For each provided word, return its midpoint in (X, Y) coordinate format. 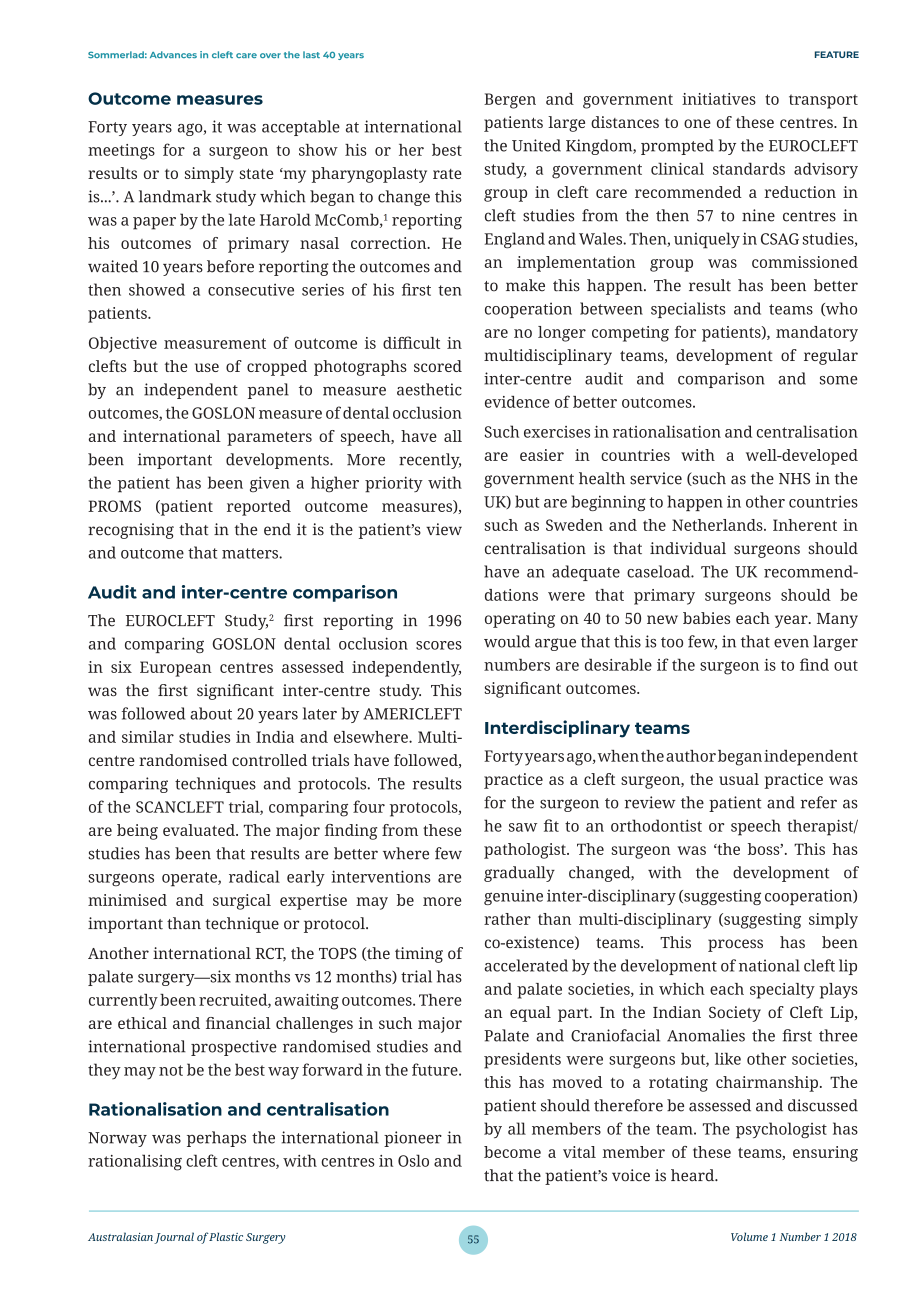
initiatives (719, 99)
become (512, 1152)
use (207, 367)
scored (438, 366)
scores (439, 645)
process (735, 945)
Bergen (510, 101)
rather (507, 919)
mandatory (817, 334)
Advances (173, 54)
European (176, 669)
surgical (242, 902)
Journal (174, 1238)
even (791, 643)
